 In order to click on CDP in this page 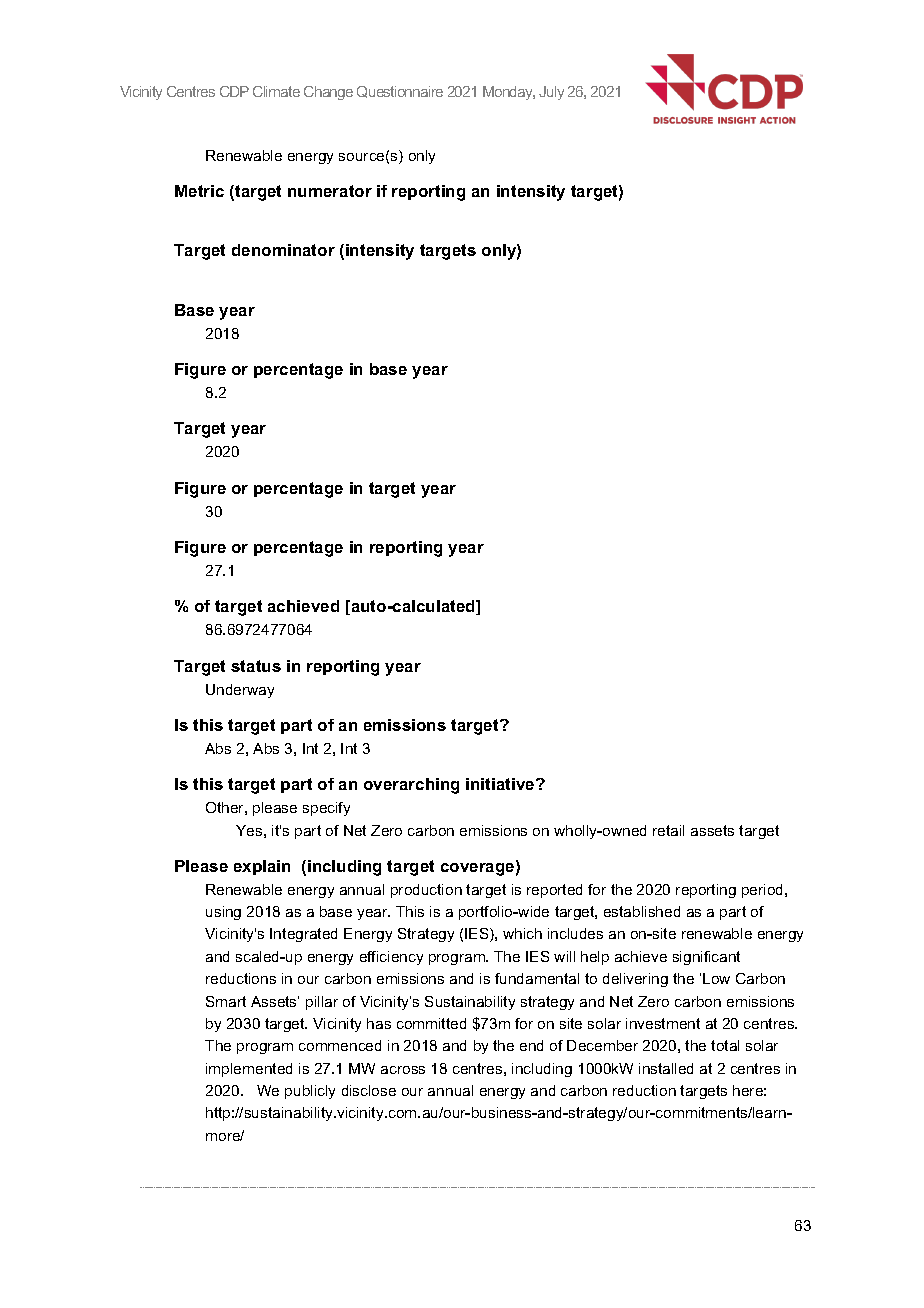, I will do `click(234, 91)`.
